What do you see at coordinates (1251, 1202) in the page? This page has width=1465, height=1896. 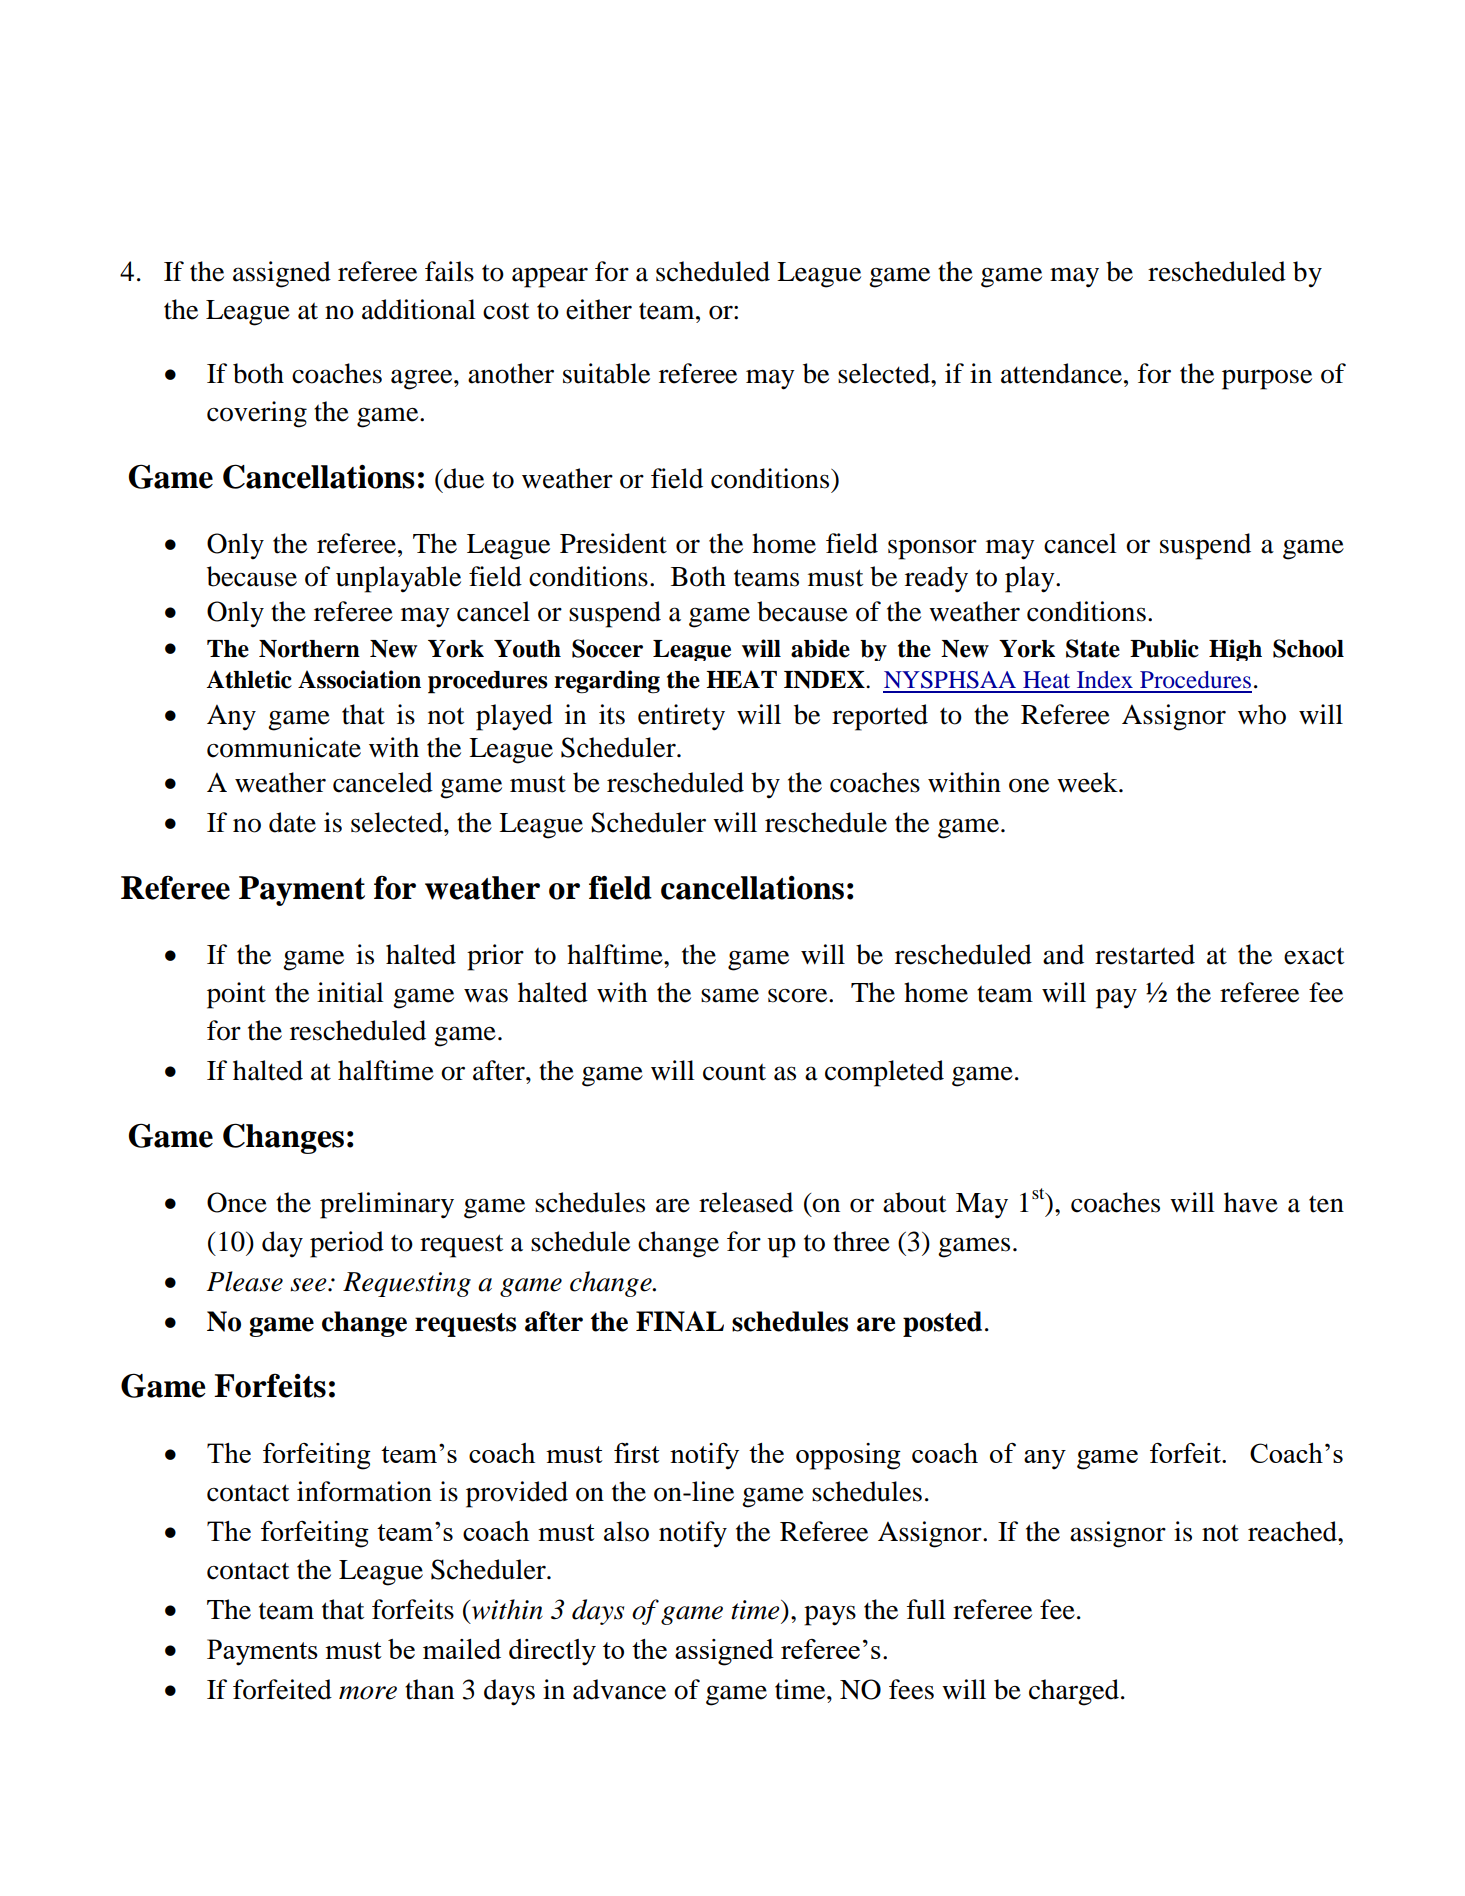 I see `have` at bounding box center [1251, 1202].
